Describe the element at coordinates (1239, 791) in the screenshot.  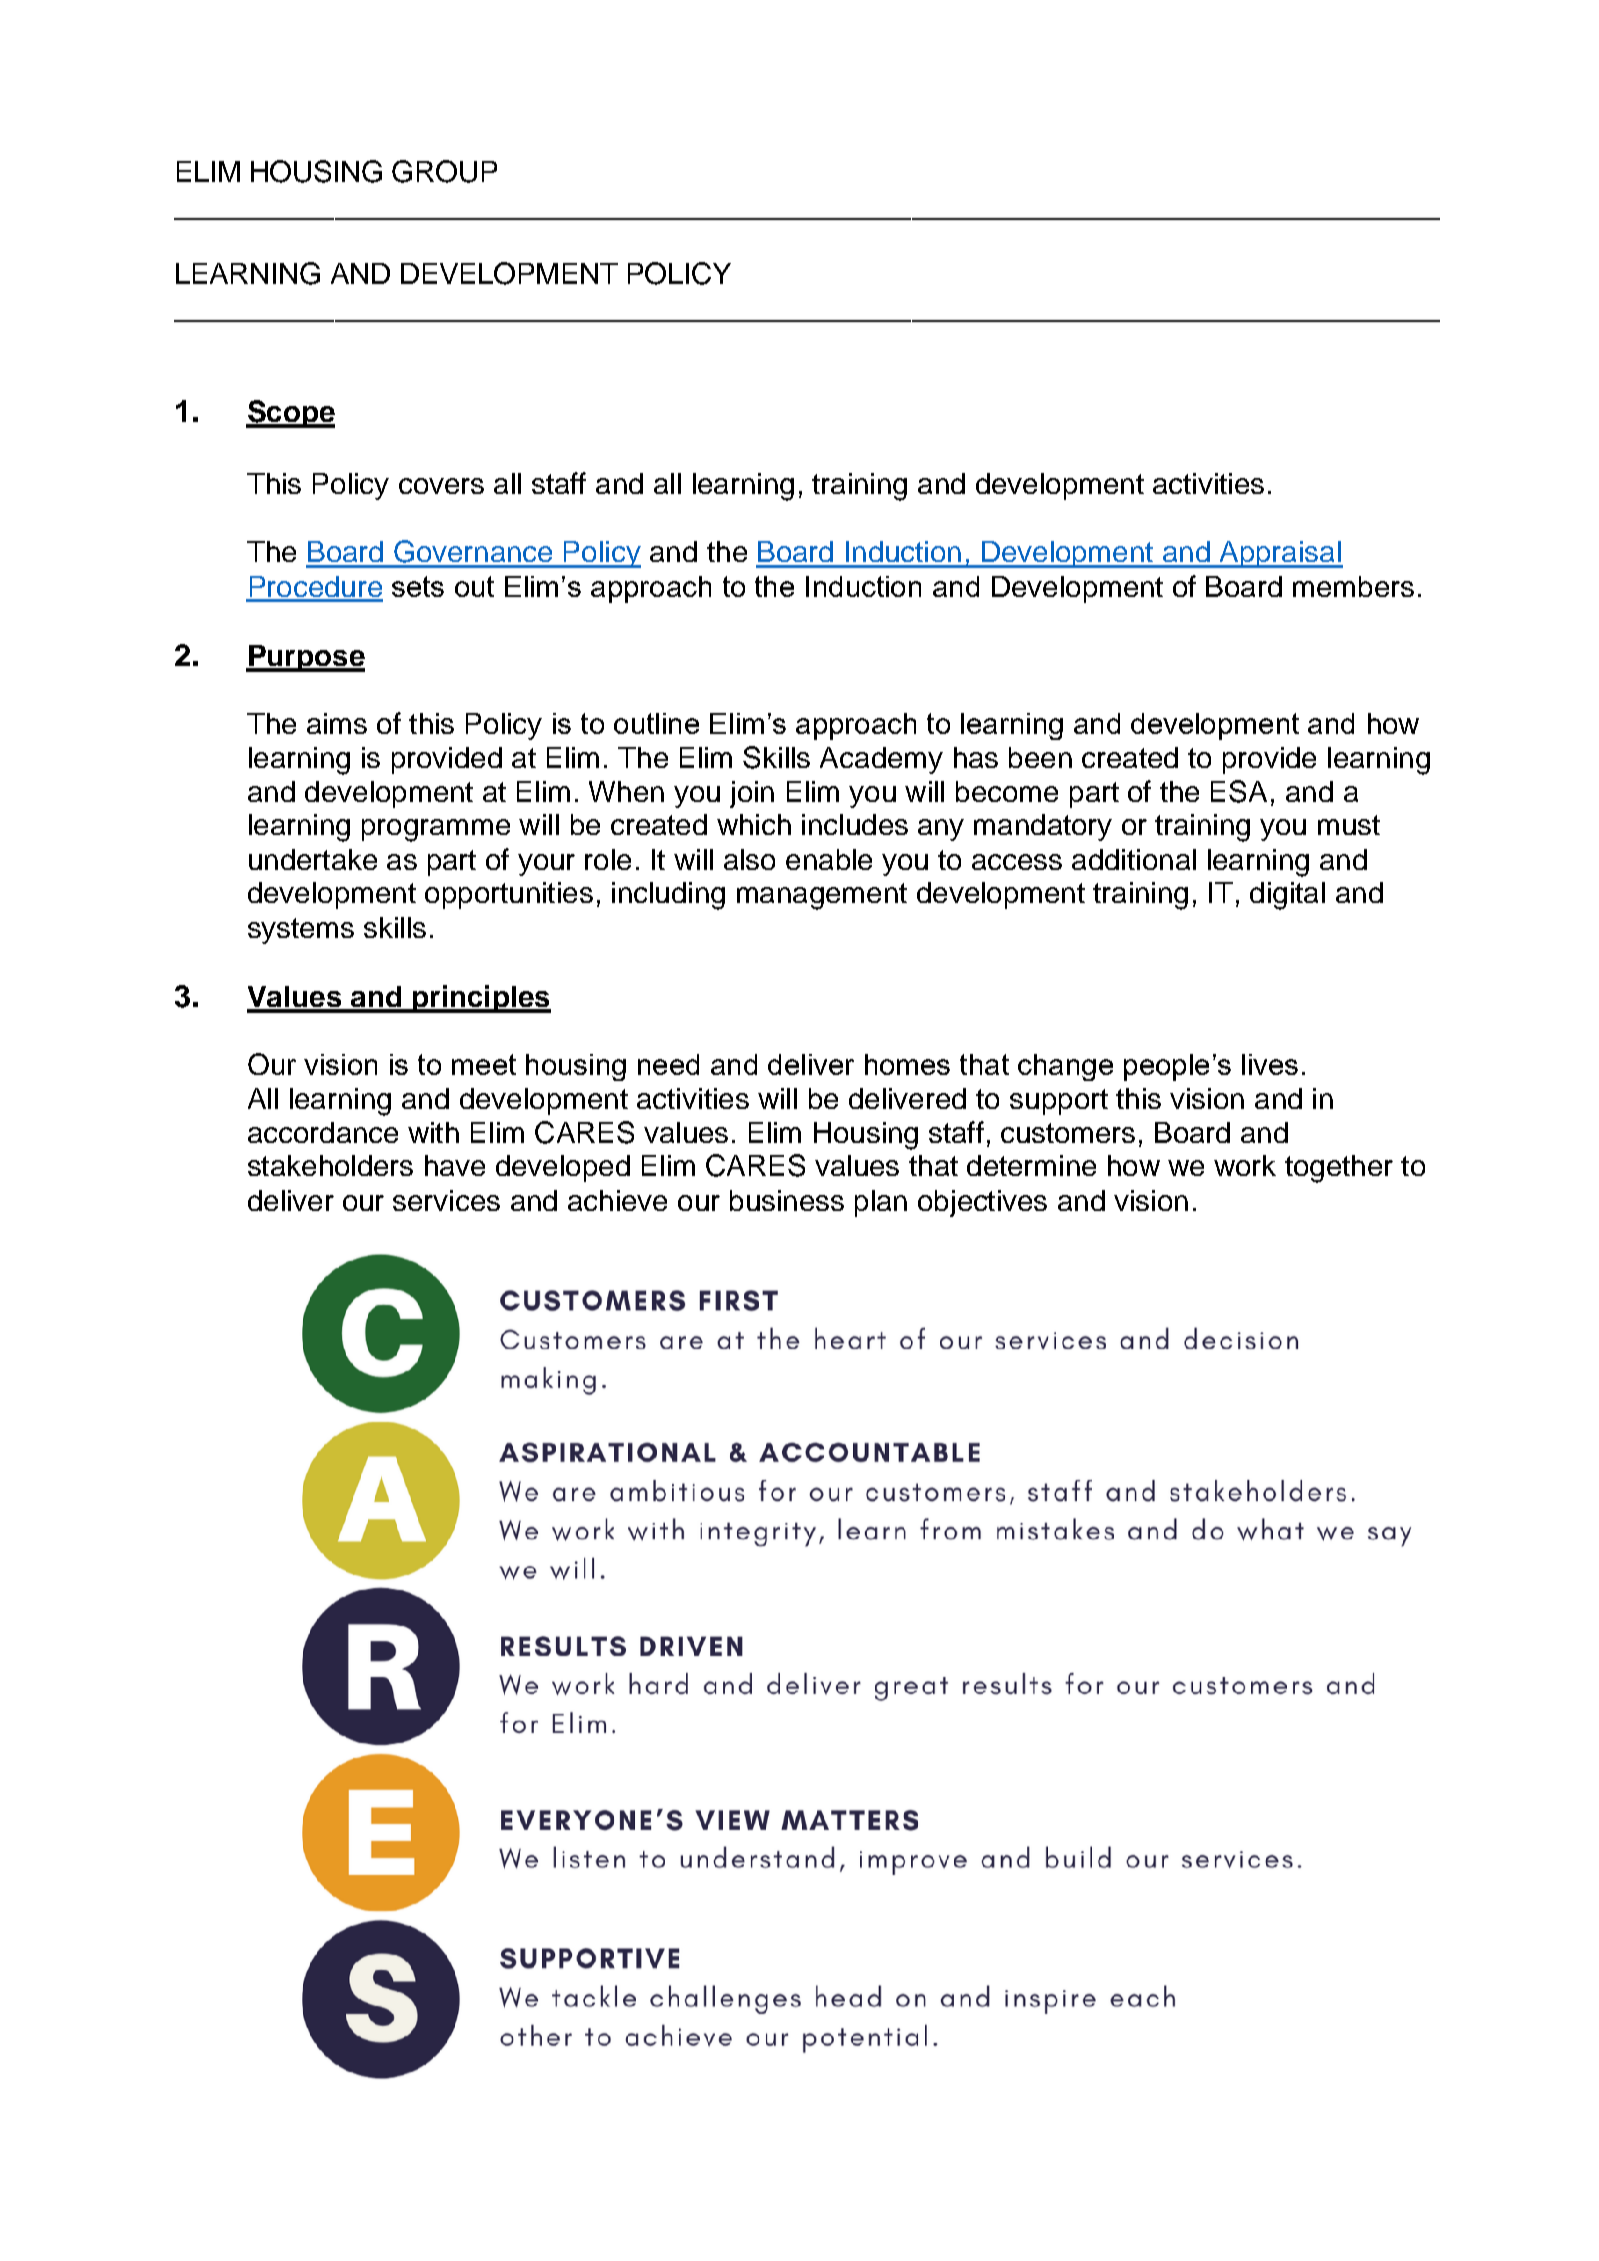
I see `ESA` at that location.
